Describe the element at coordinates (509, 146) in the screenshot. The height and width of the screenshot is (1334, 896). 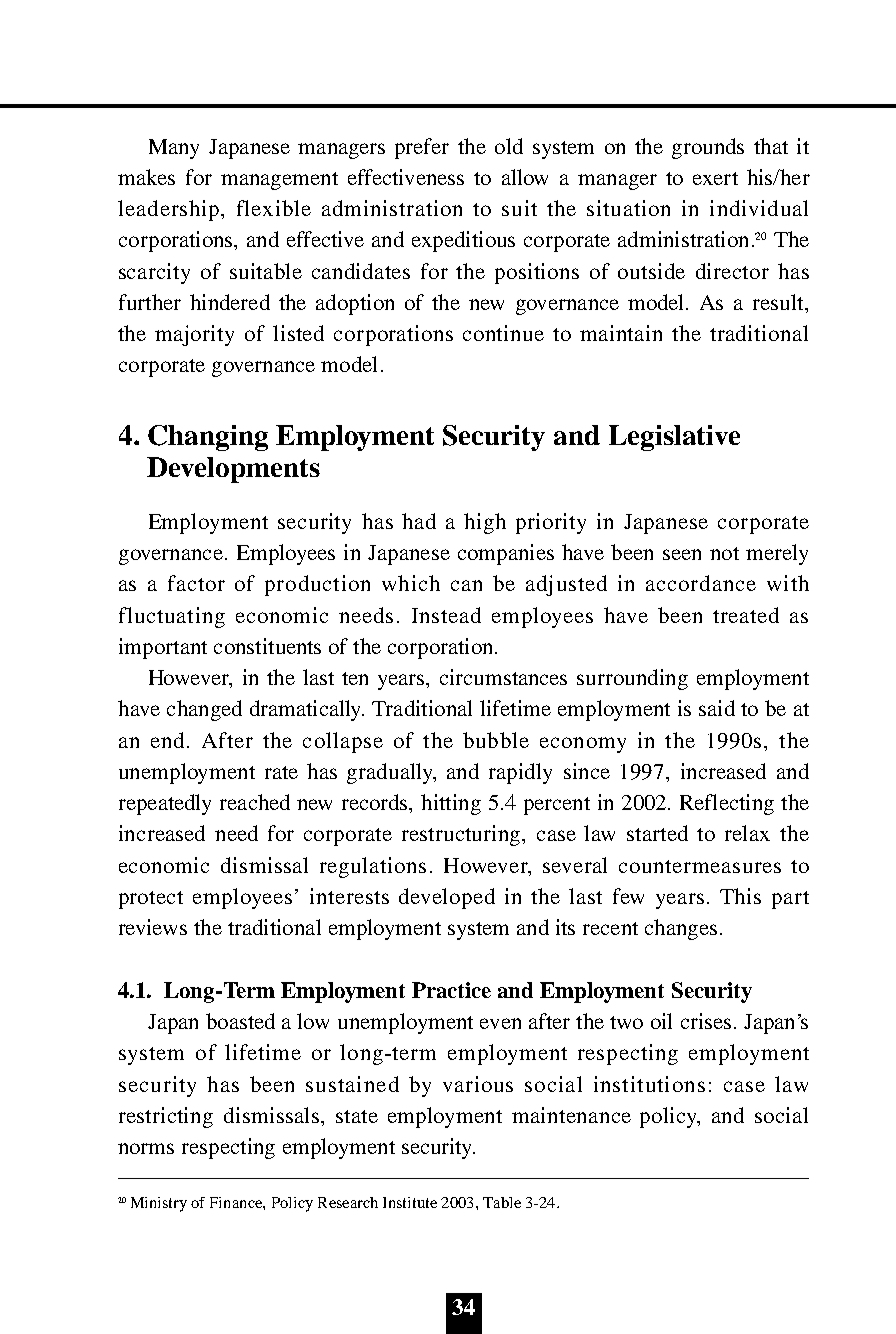
I see `old` at that location.
